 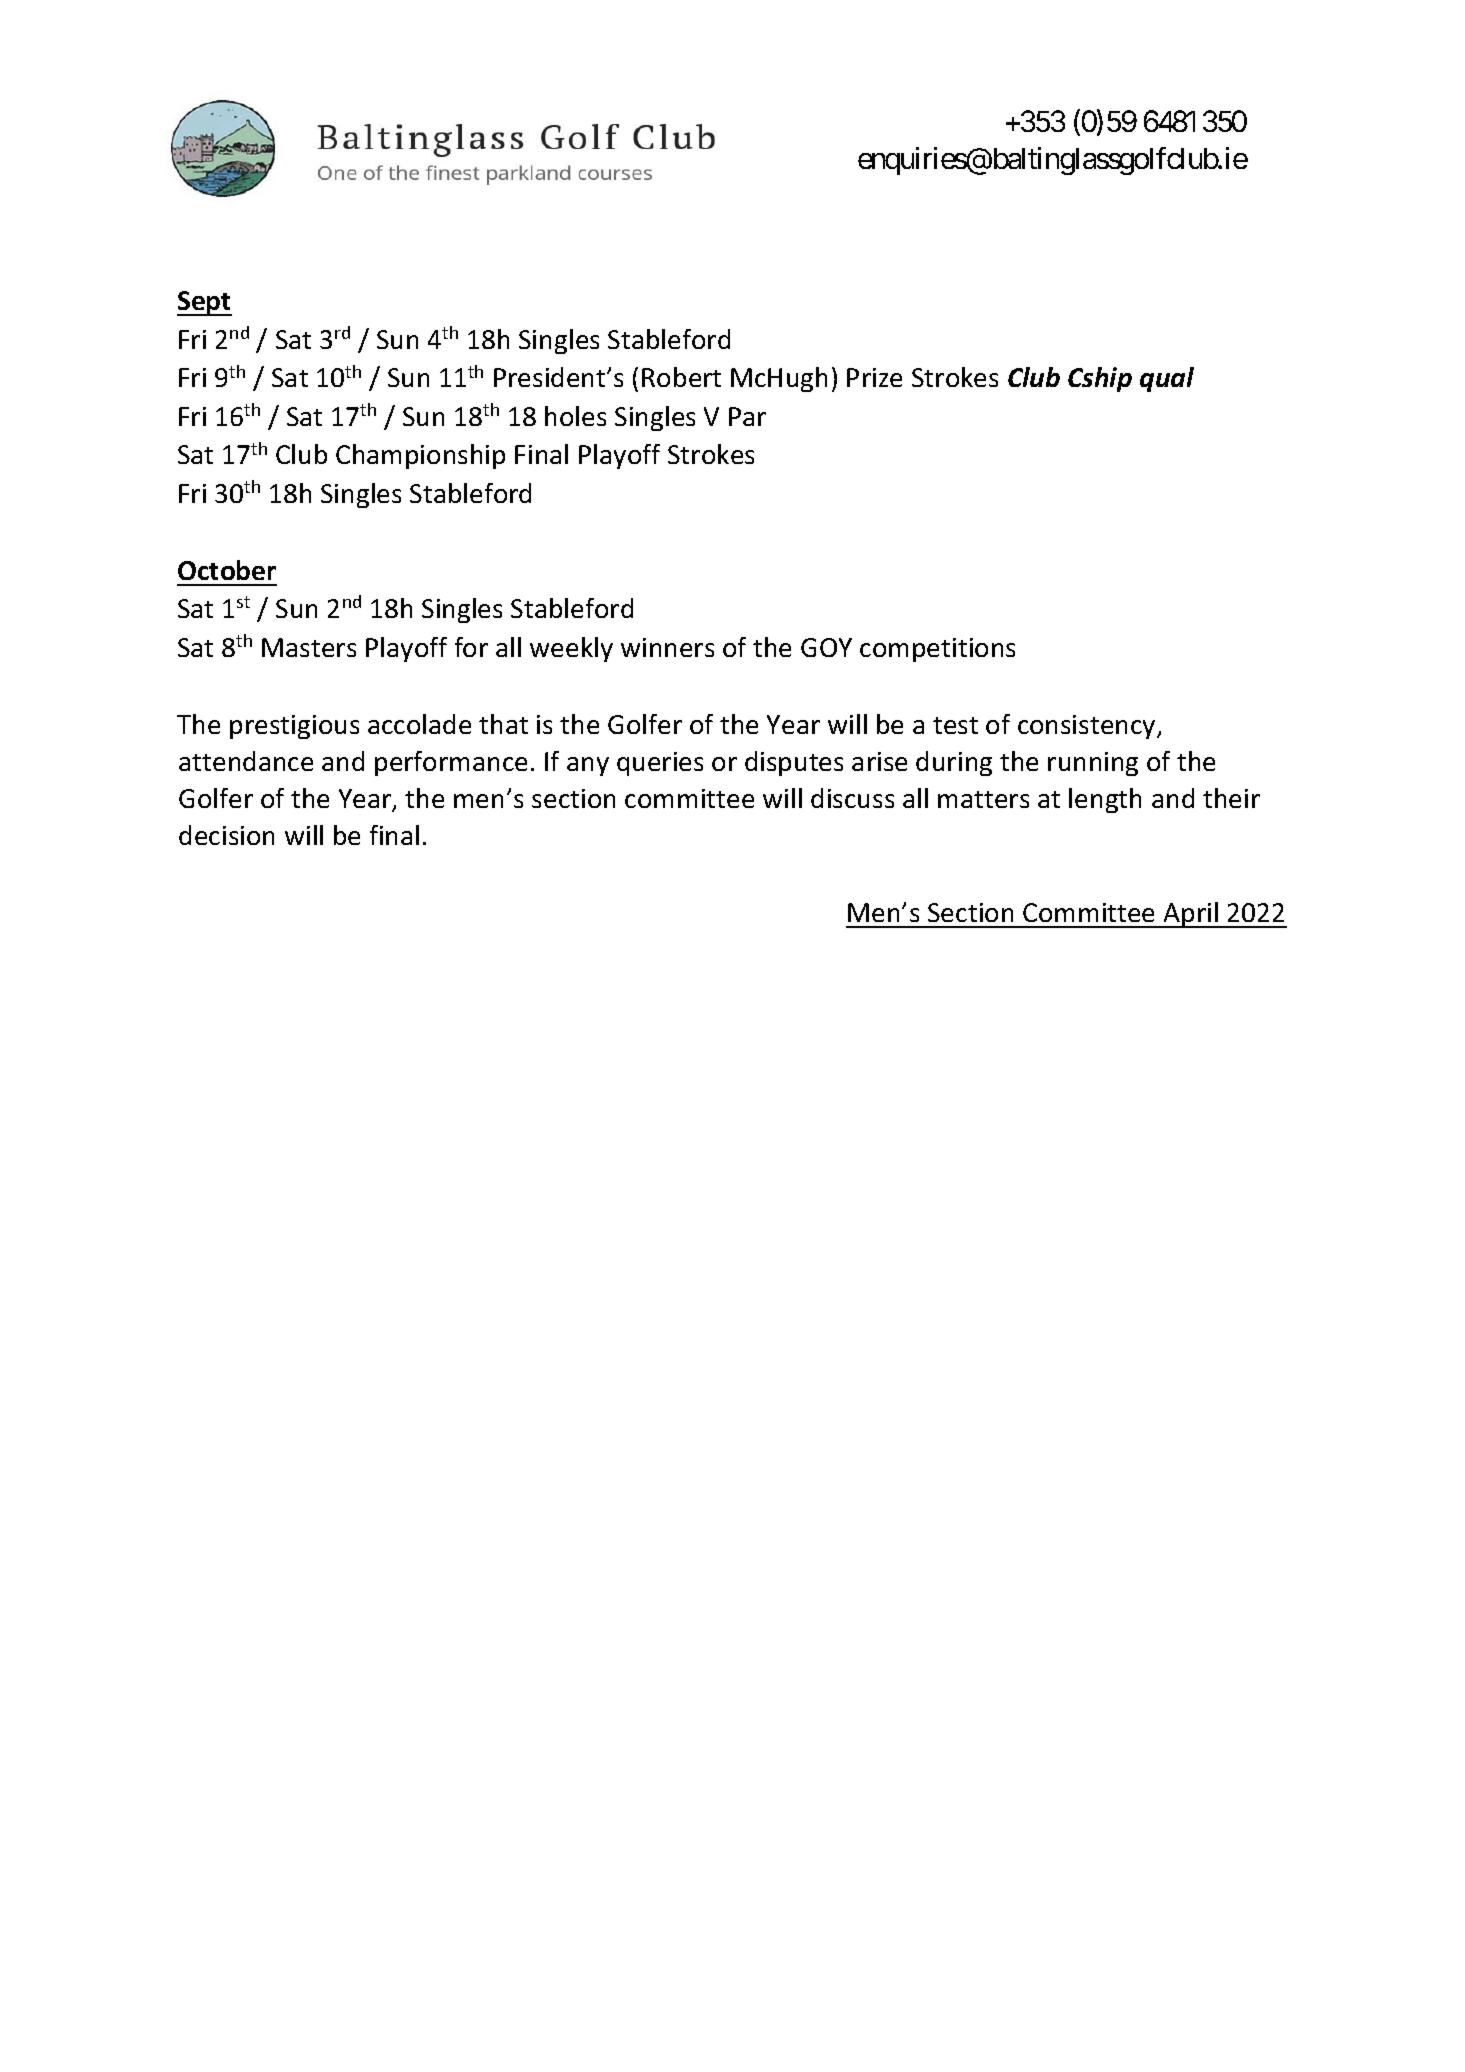 I want to click on October, so click(x=227, y=570).
